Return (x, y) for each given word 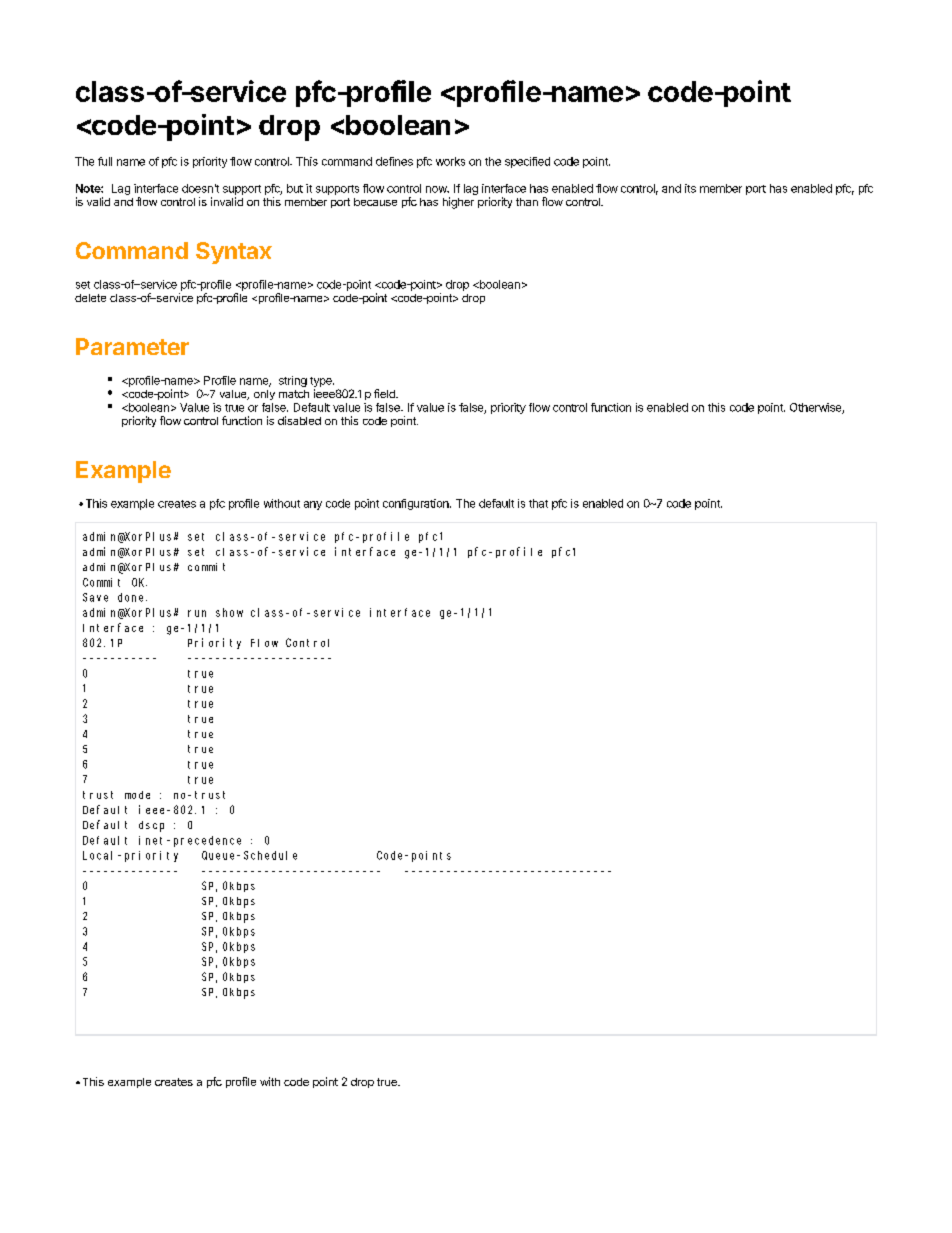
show (229, 612)
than (527, 202)
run (197, 613)
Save (95, 597)
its (690, 188)
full (105, 161)
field (385, 393)
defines (394, 161)
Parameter (132, 346)
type (322, 382)
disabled (299, 420)
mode (137, 795)
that (538, 503)
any (313, 505)
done (132, 597)
